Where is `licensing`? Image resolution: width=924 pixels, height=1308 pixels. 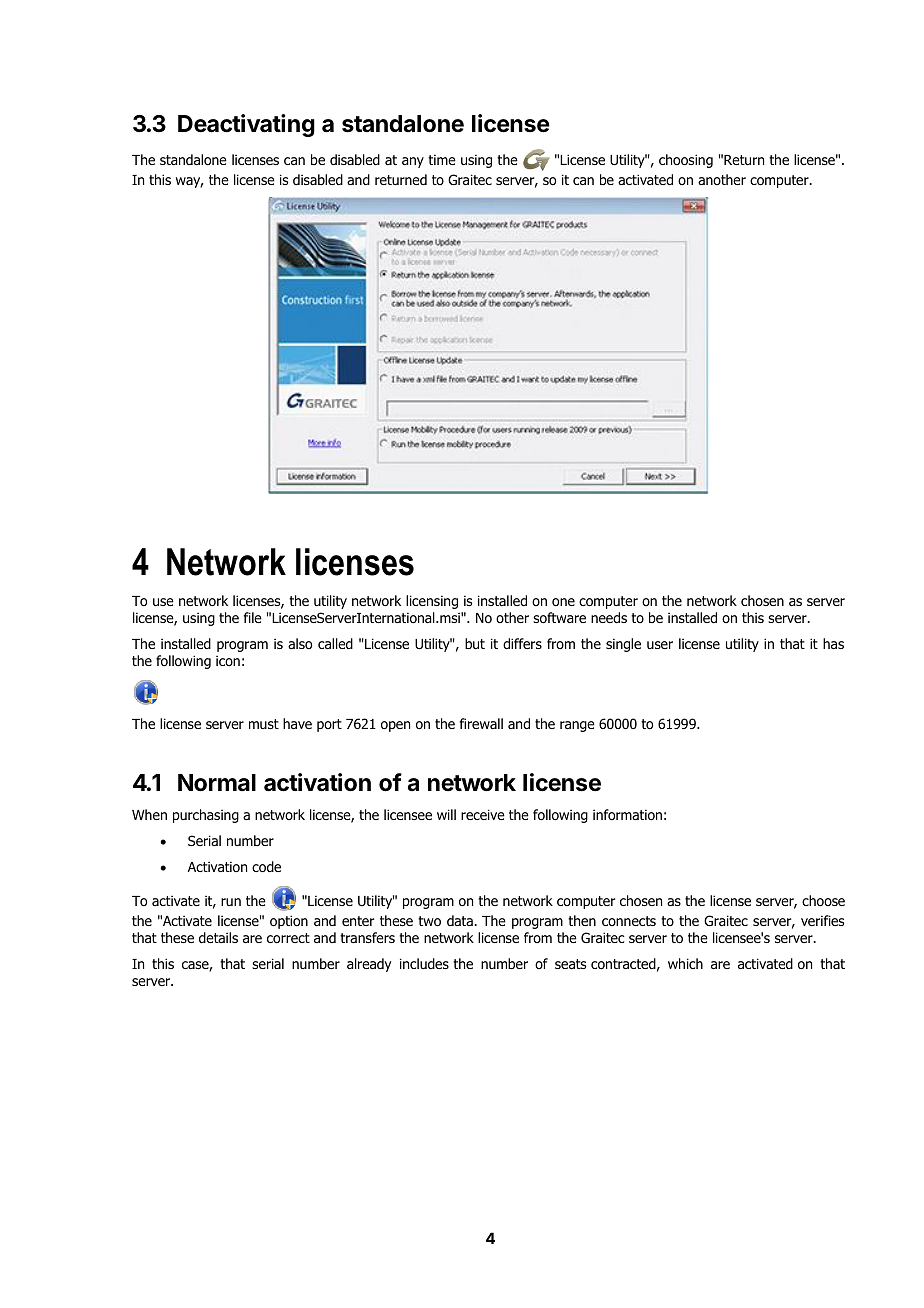 licensing is located at coordinates (432, 602).
